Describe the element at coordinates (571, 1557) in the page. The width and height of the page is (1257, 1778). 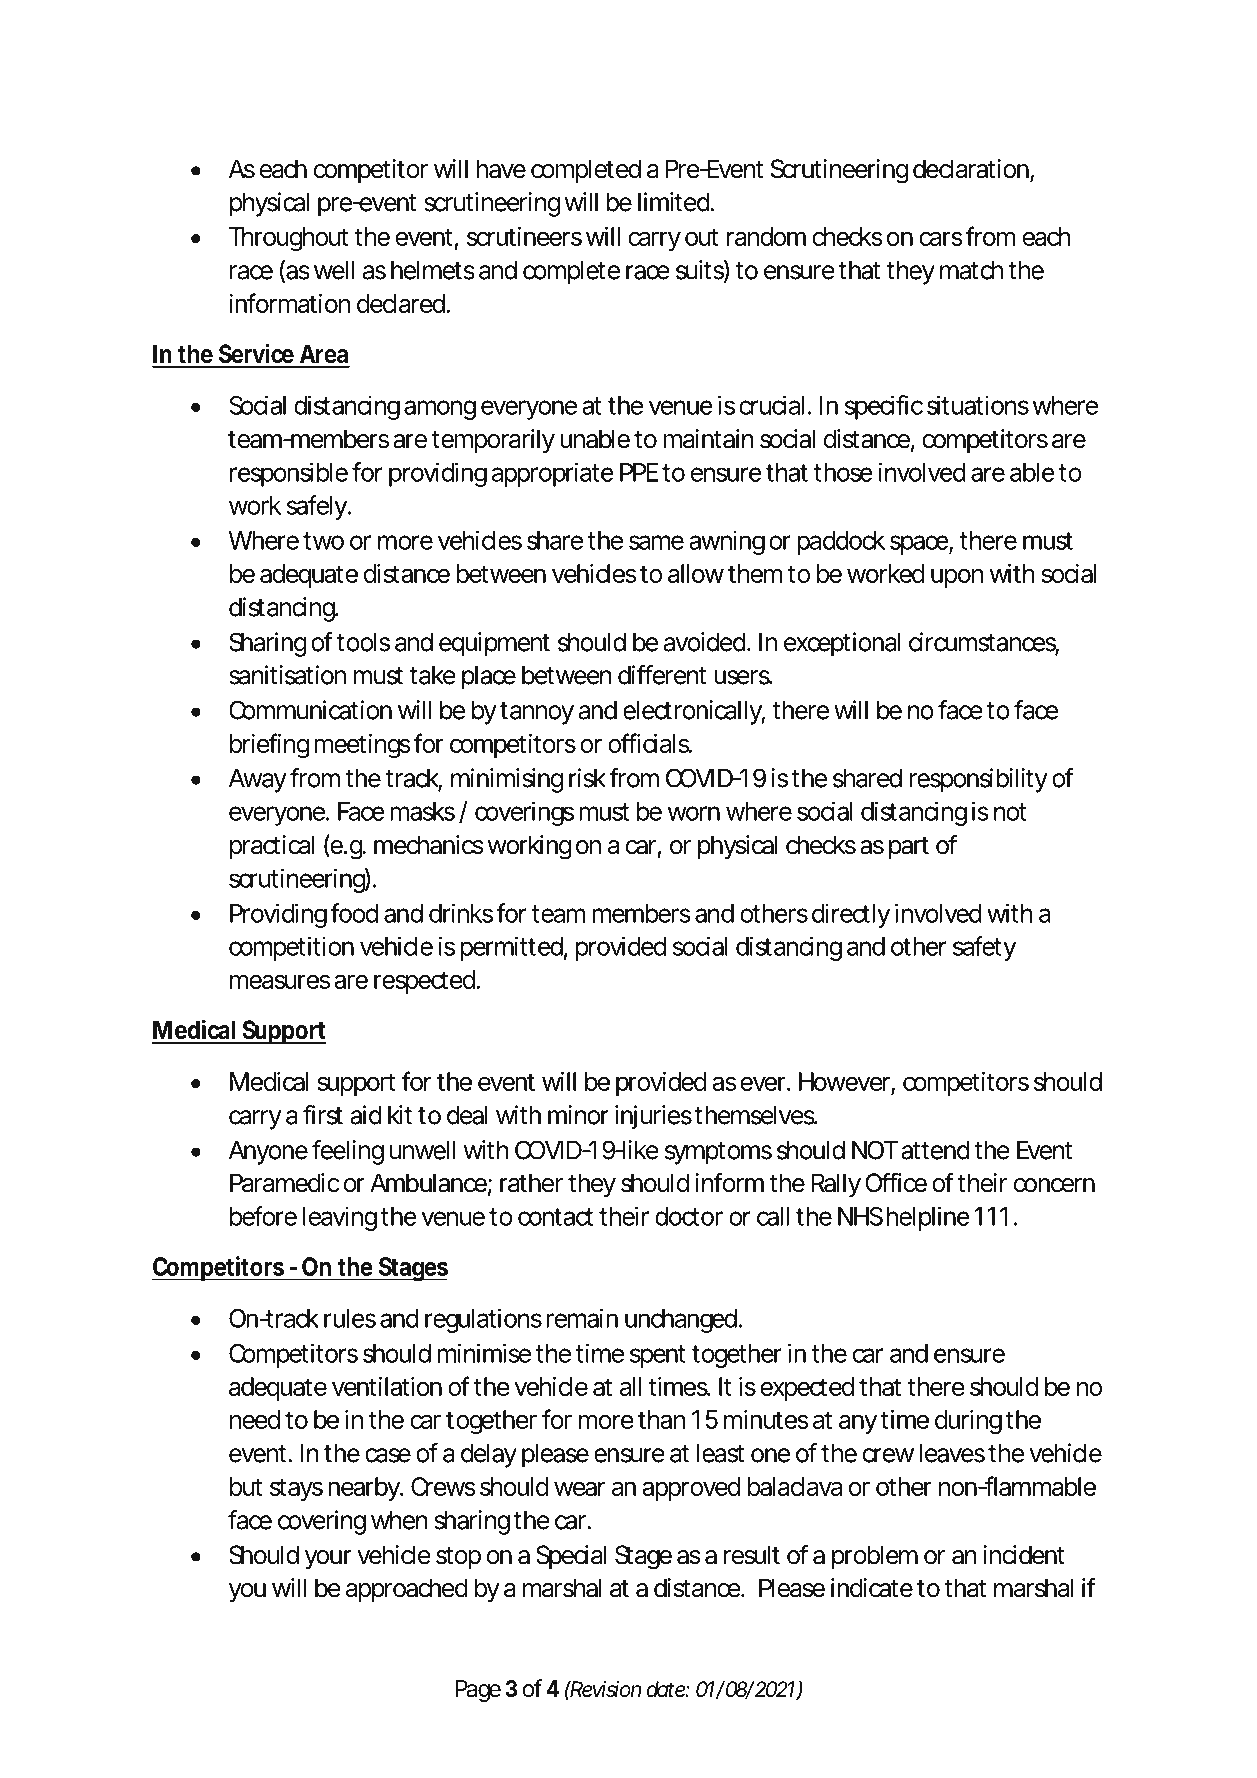
I see `Special` at that location.
